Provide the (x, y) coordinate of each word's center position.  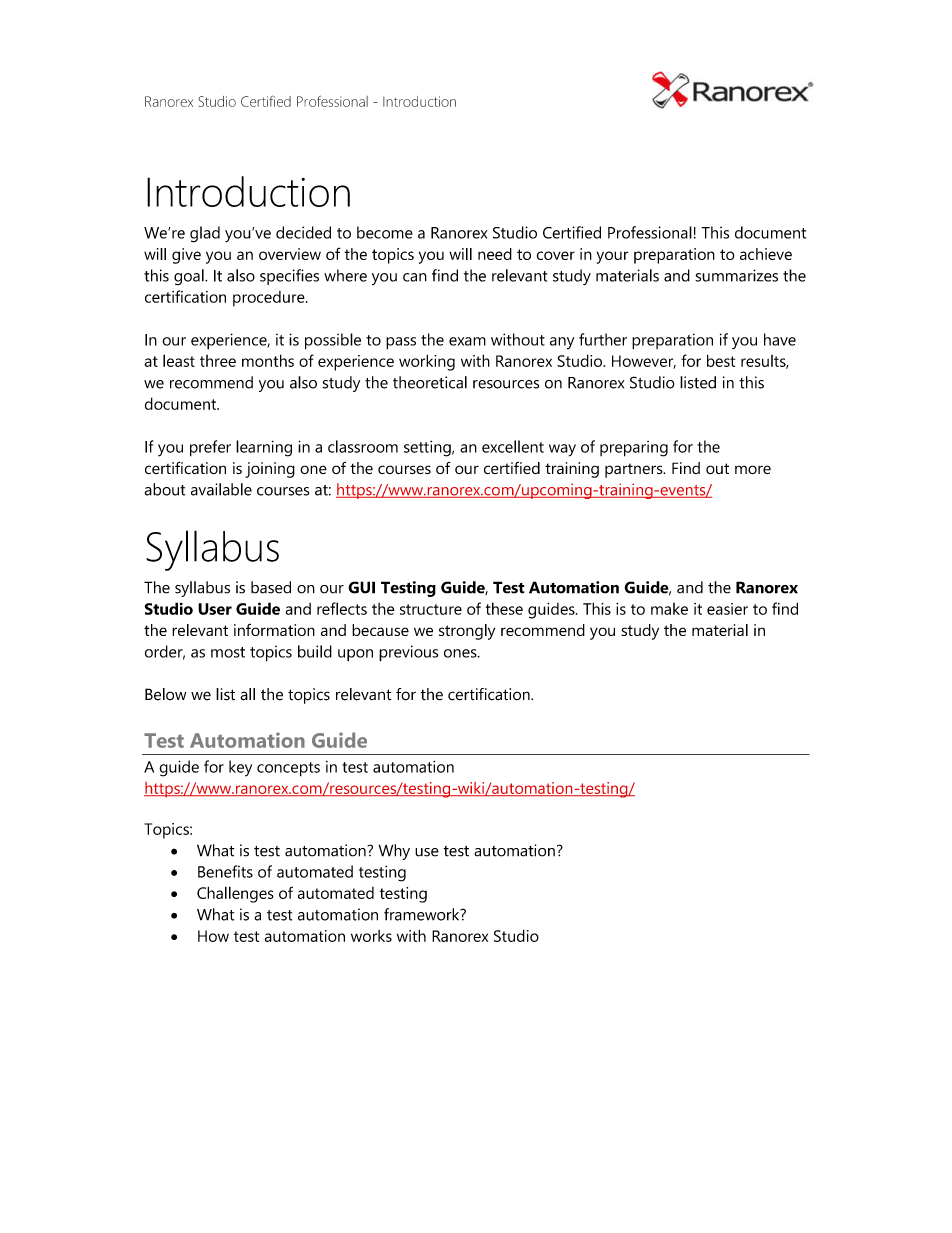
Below (165, 694)
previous (408, 653)
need (495, 254)
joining (270, 470)
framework (423, 914)
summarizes (736, 275)
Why (394, 852)
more (753, 470)
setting (428, 448)
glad (205, 234)
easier (727, 609)
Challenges (235, 894)
